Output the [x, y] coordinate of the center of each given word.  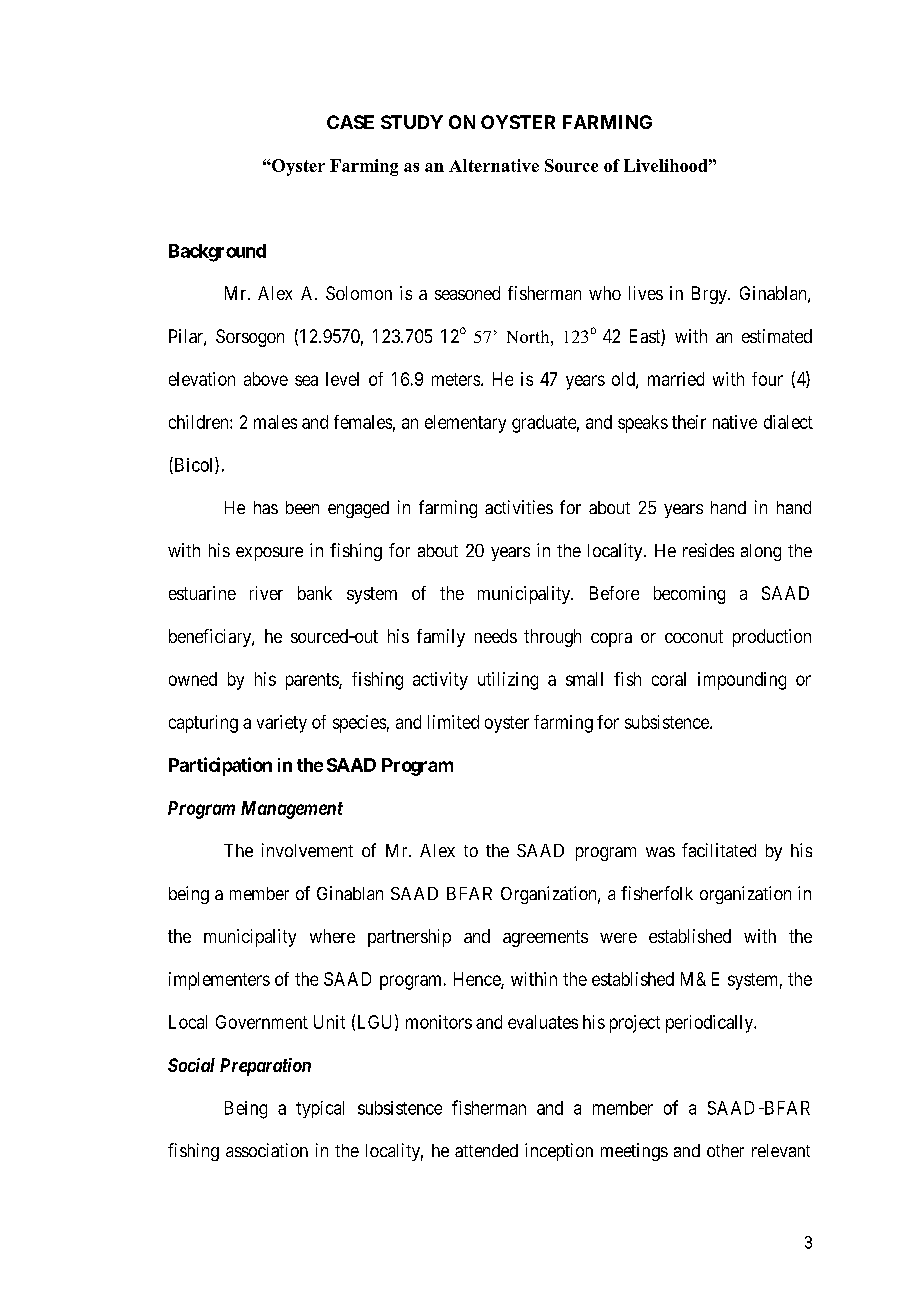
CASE [350, 122]
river [266, 593]
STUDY [412, 122]
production [772, 638]
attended [486, 1150]
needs [496, 636]
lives [646, 293]
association [267, 1150]
